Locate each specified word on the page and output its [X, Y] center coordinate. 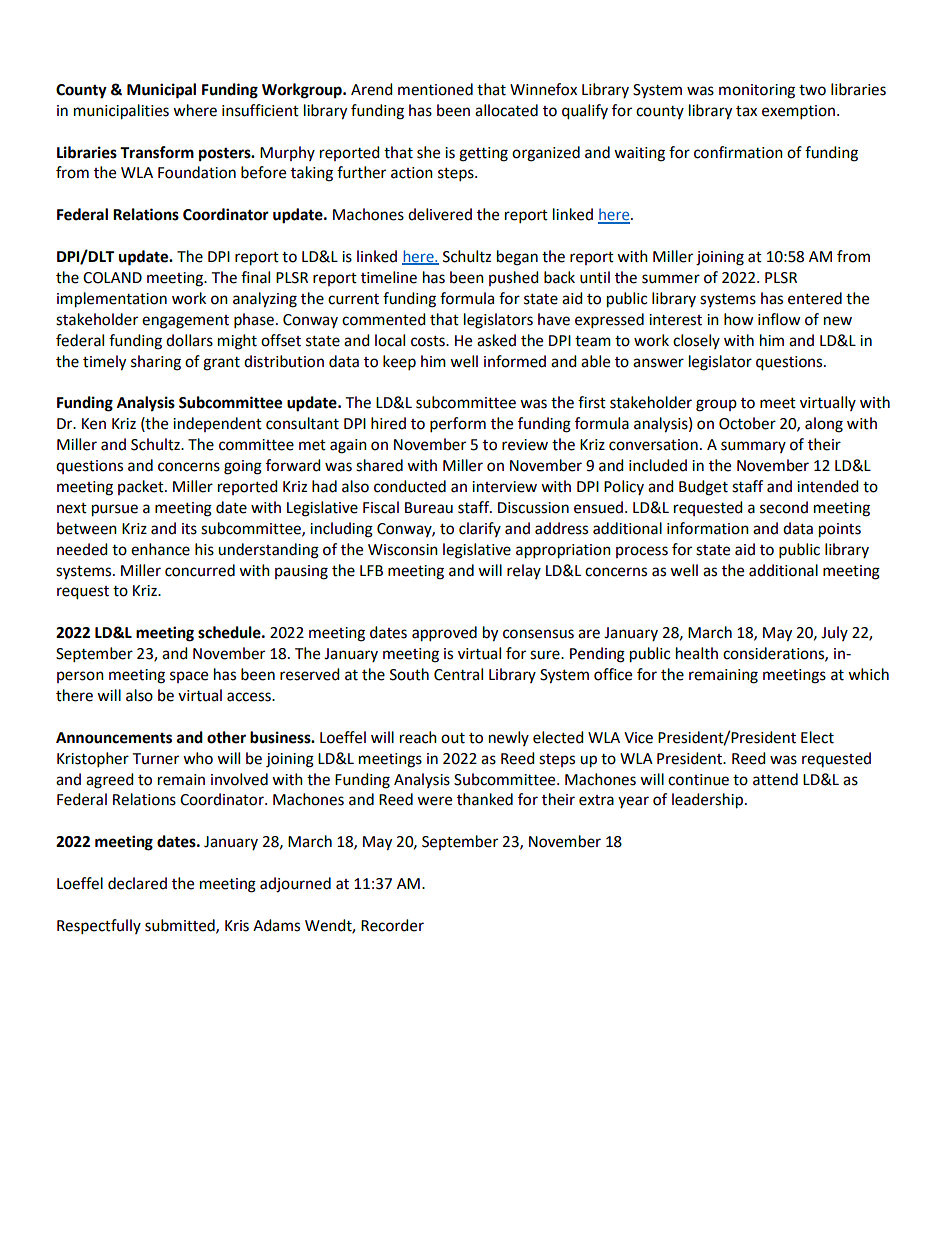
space [189, 677]
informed [515, 361]
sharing [156, 363]
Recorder [392, 925]
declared [137, 883]
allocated [506, 110]
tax [746, 111]
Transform [157, 152]
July [834, 633]
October [747, 423]
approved [444, 634]
